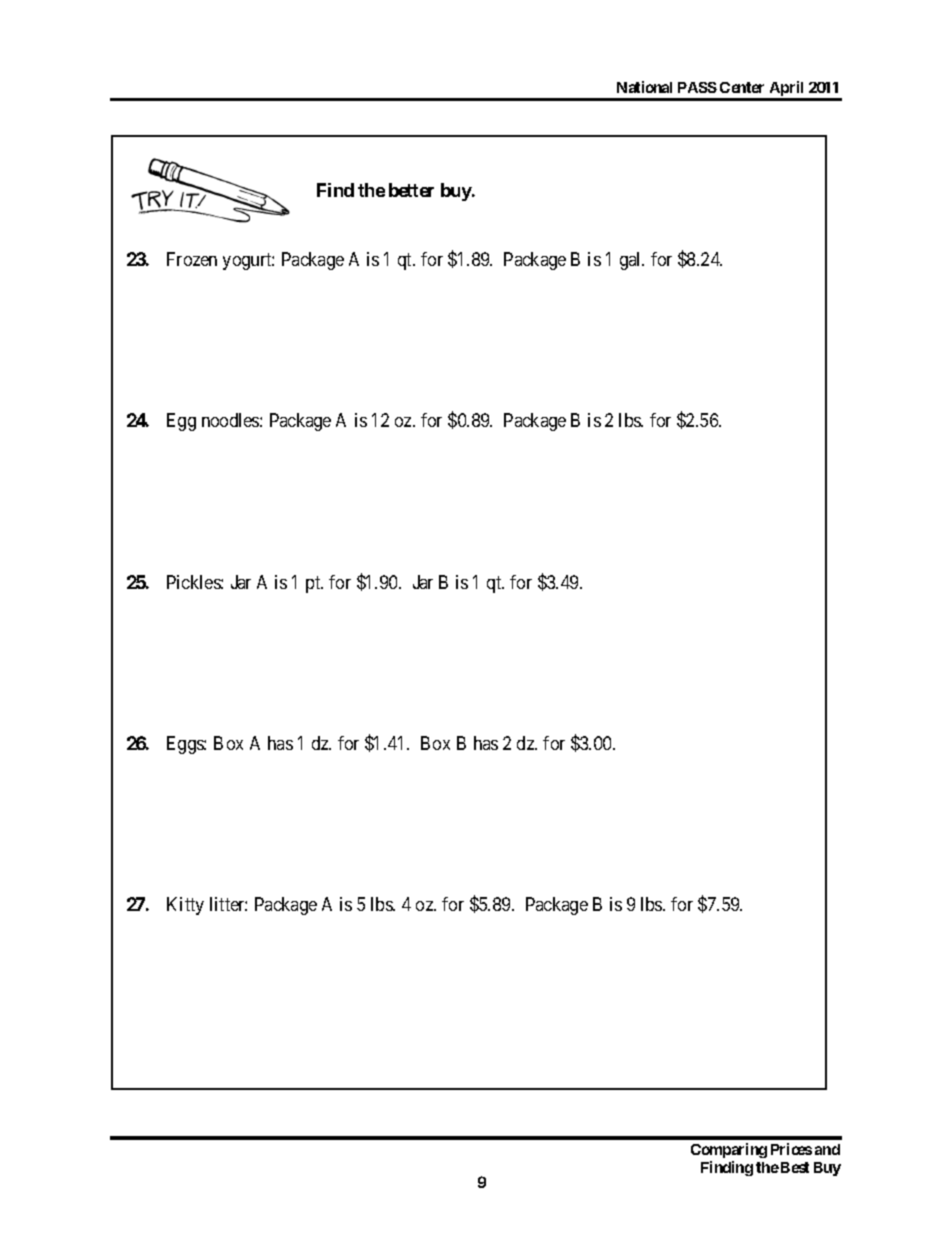 This screenshot has height=1233, width=952. Describe the element at coordinates (185, 906) in the screenshot. I see `Kitty` at that location.
